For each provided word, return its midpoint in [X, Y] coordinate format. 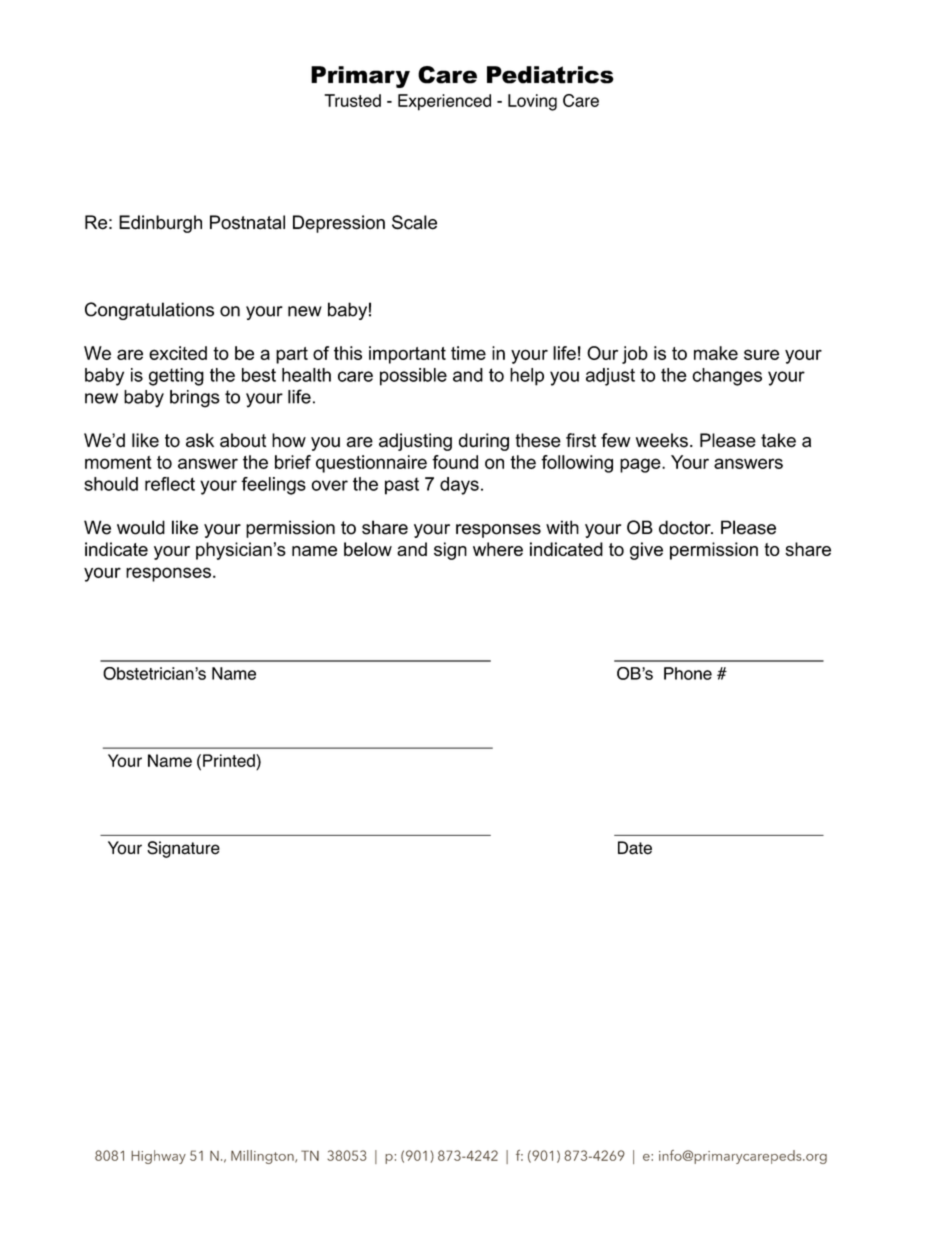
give [646, 551]
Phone [688, 673]
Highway [158, 1157]
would [141, 527]
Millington [263, 1157]
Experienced [444, 102]
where [498, 549]
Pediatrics [550, 75]
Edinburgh [160, 224]
